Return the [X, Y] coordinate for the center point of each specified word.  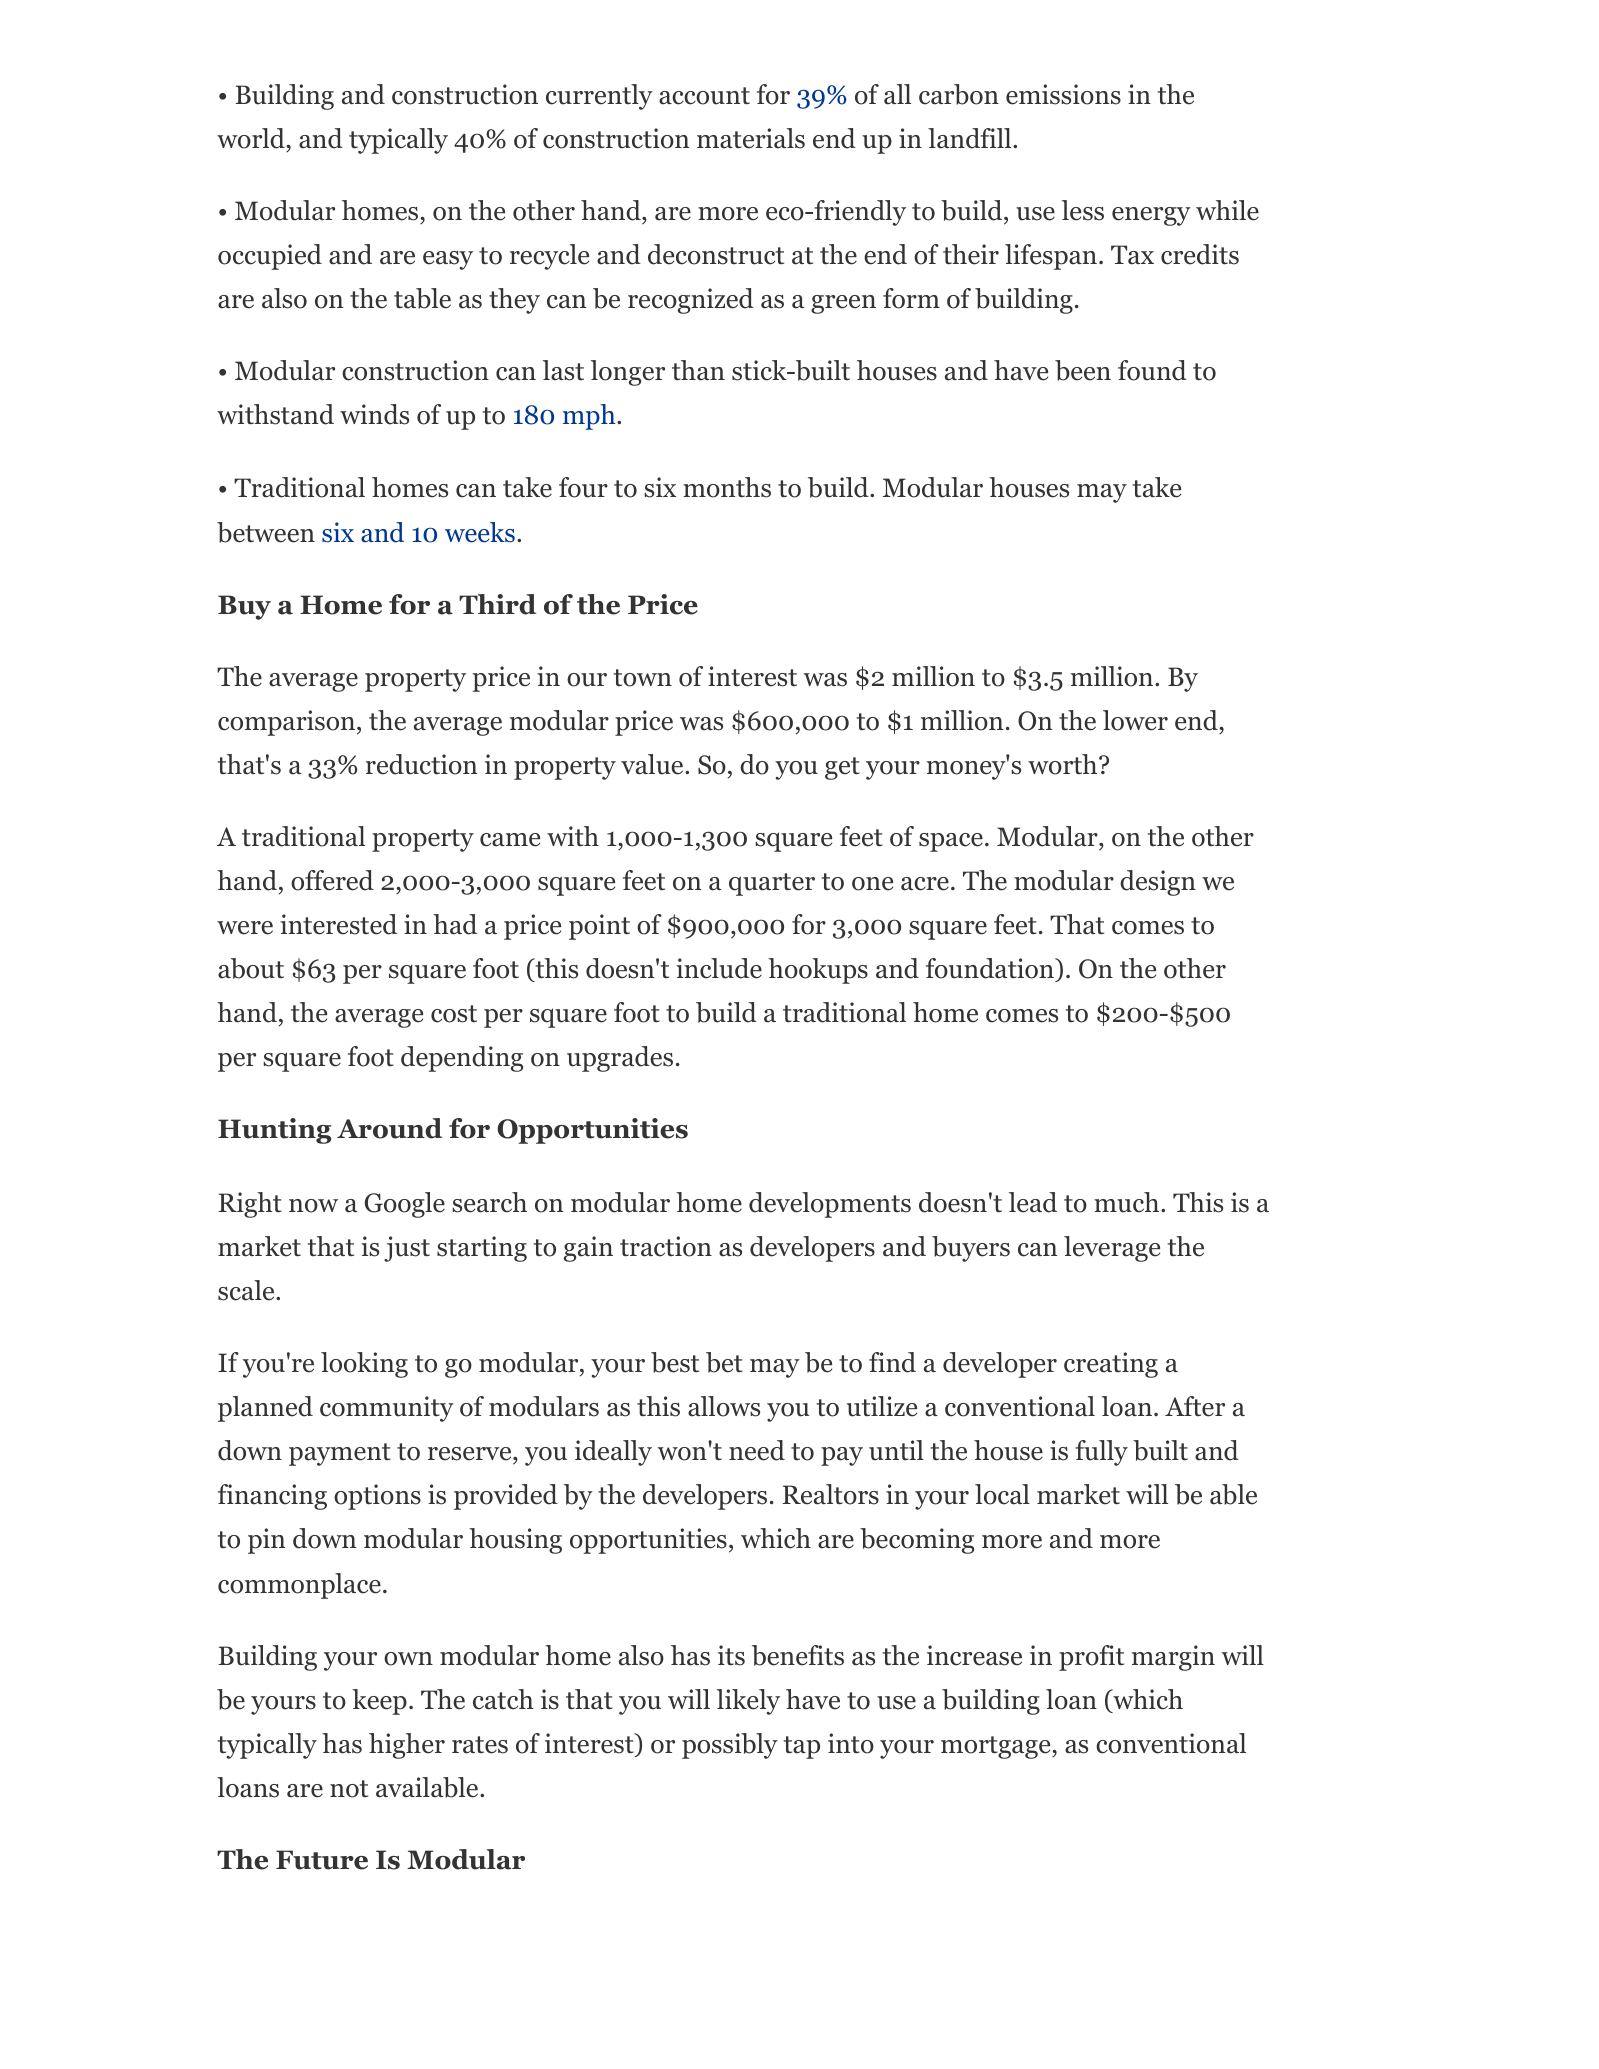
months [727, 487]
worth [1062, 764]
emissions [1063, 94]
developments [830, 1205]
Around [389, 1128]
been [1083, 370]
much [1126, 1202]
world [252, 138]
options [377, 1497]
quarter [772, 884]
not [349, 1789]
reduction [421, 764]
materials [751, 138]
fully [1101, 1453]
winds [374, 414]
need [757, 1450]
